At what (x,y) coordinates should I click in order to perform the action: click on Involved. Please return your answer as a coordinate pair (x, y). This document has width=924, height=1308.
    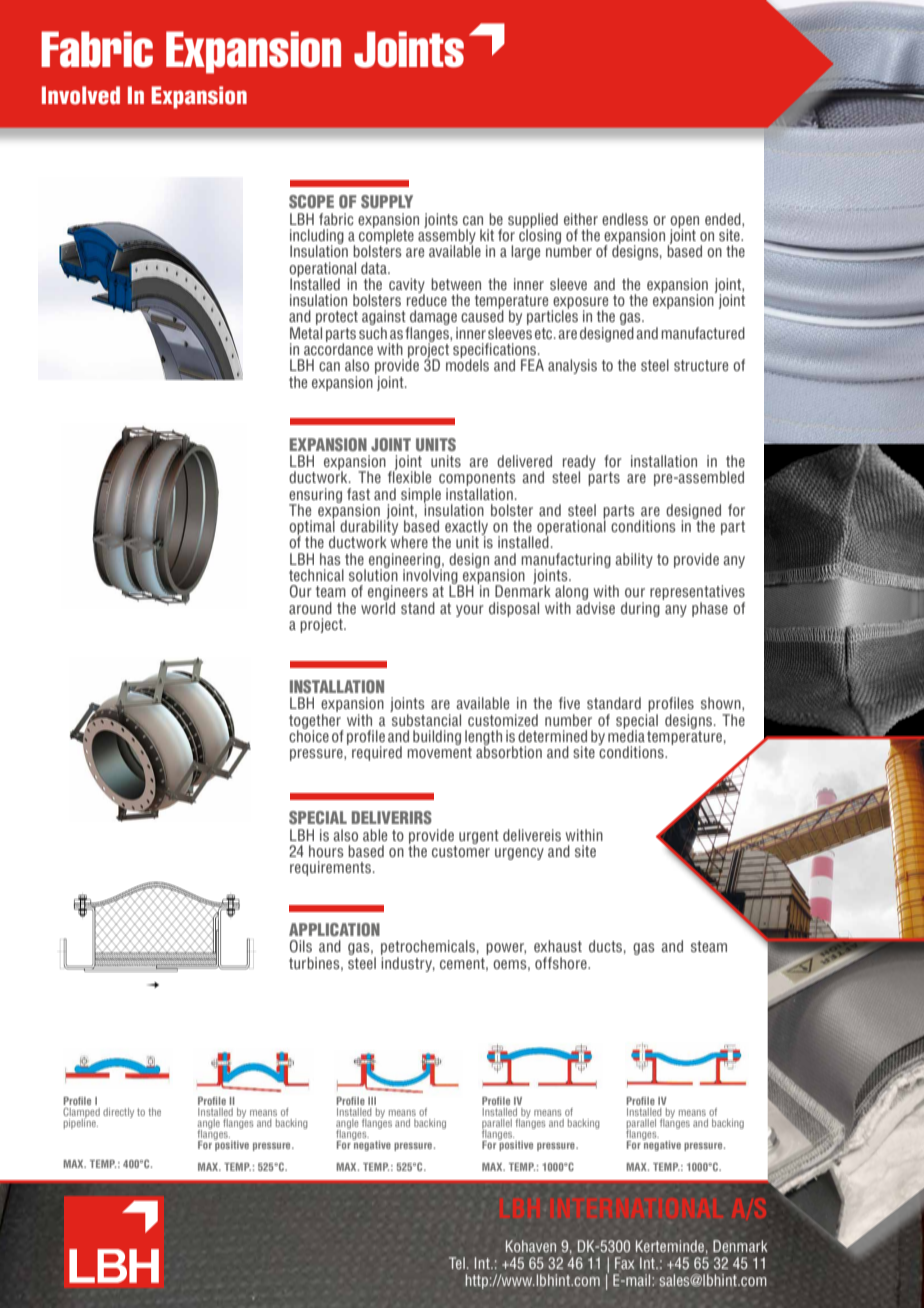
    Looking at the image, I should click on (81, 95).
